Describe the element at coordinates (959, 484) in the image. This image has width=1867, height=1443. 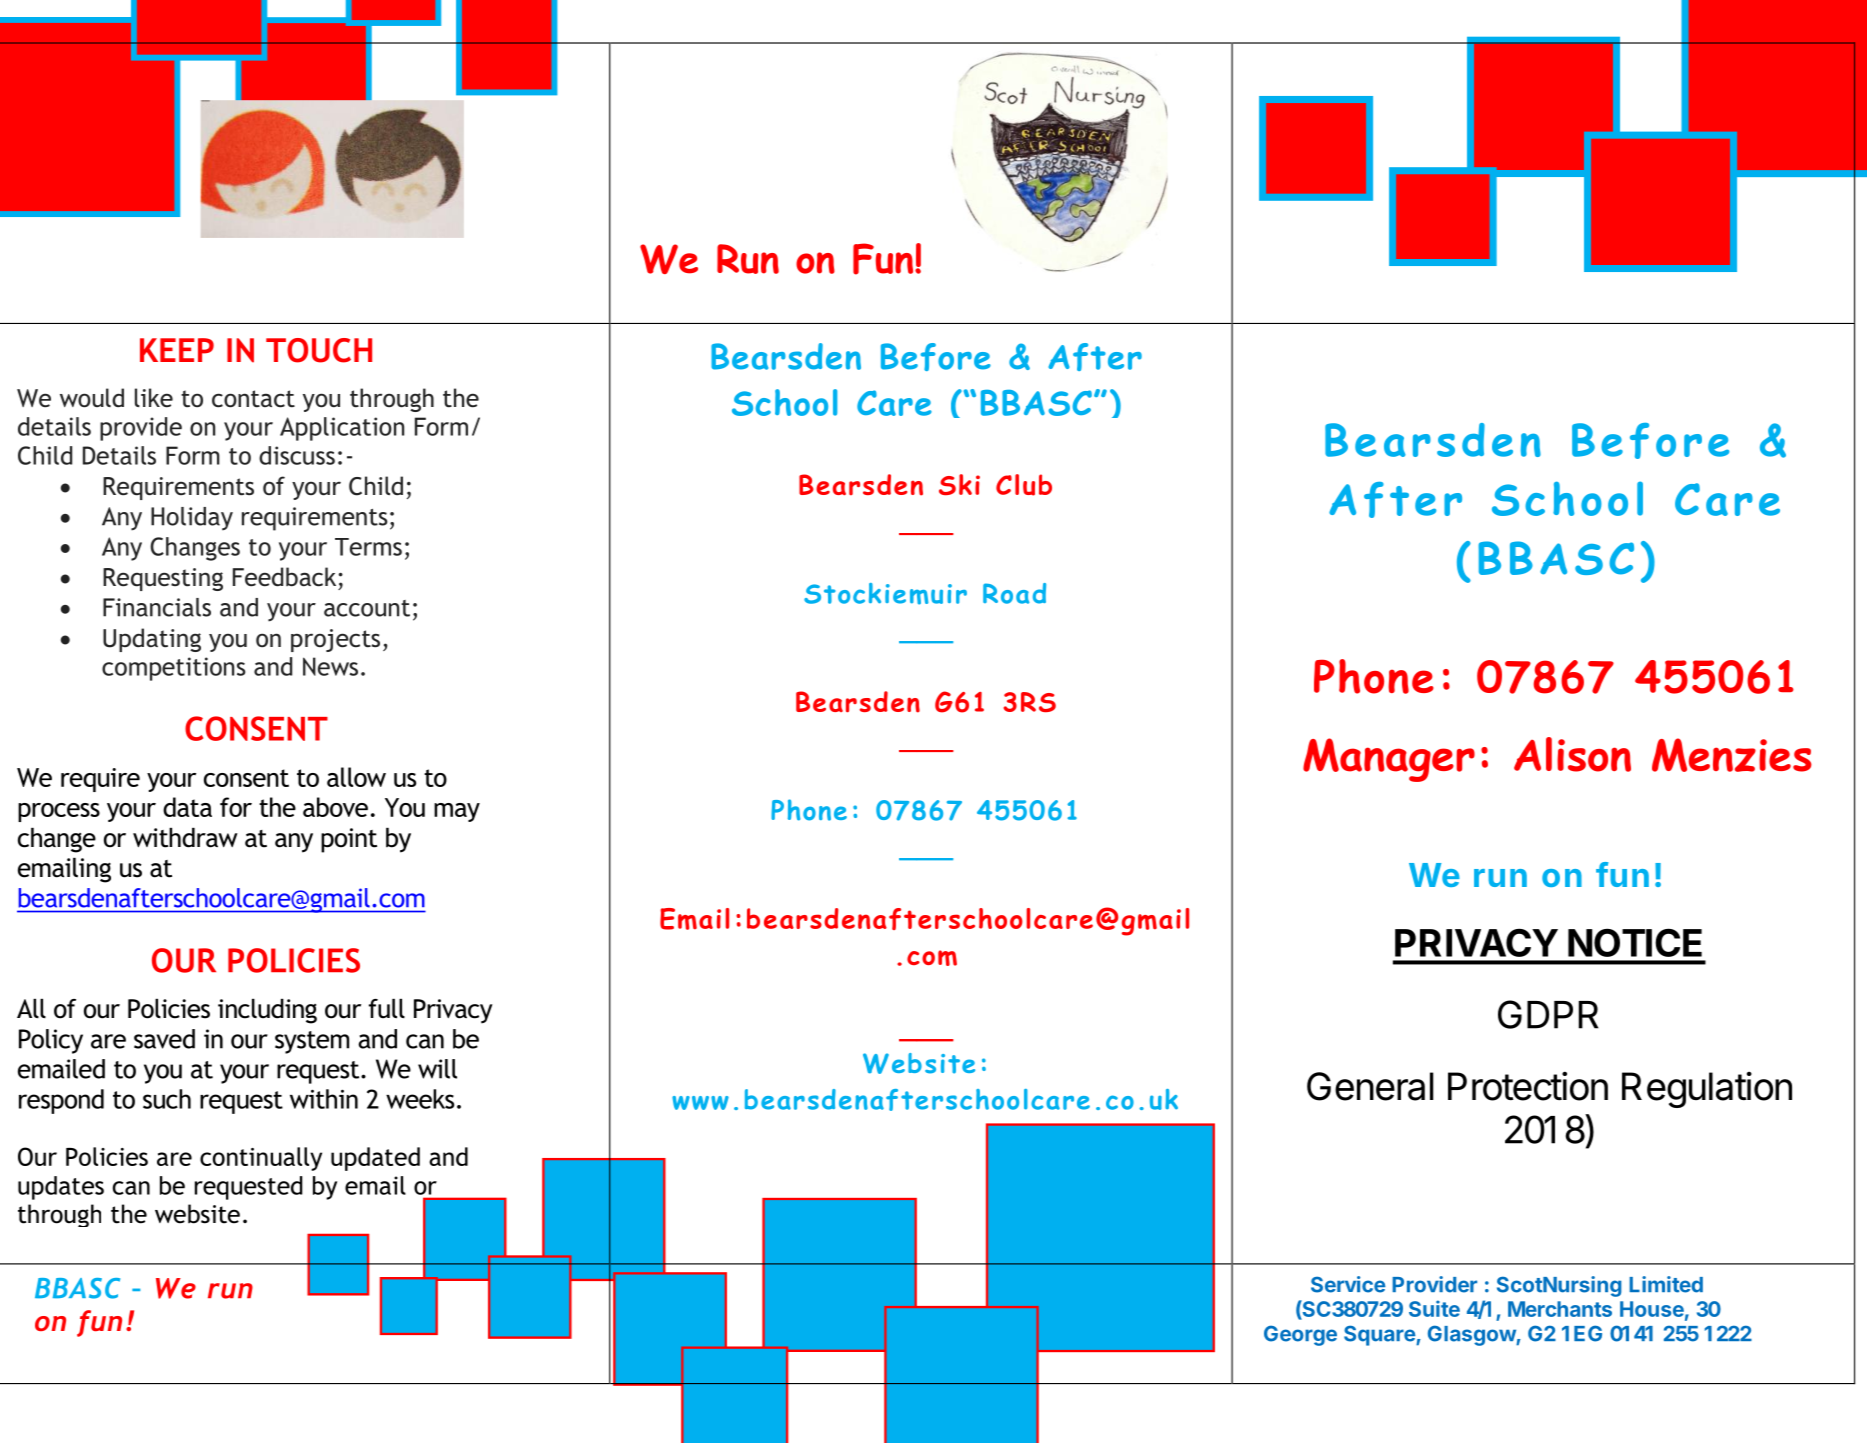
I see `Ski` at that location.
